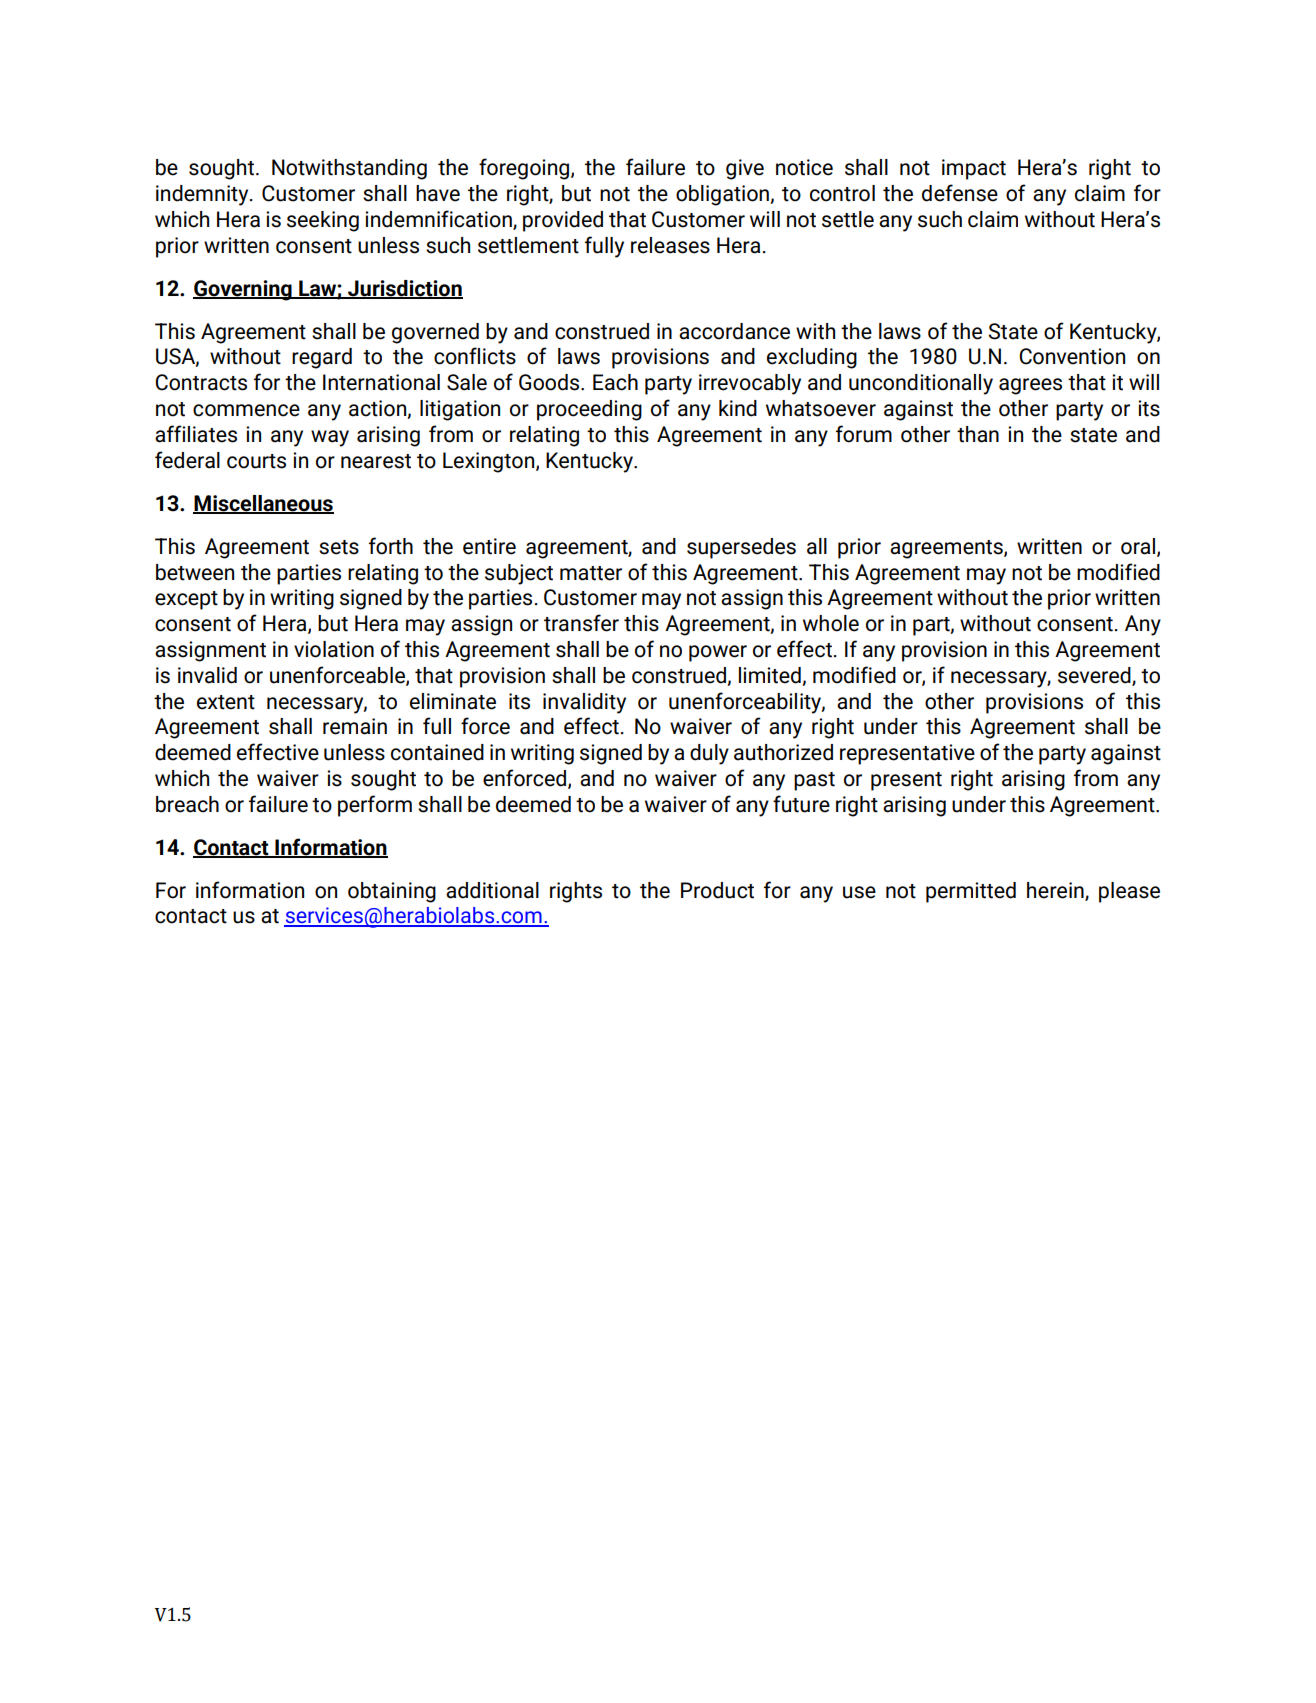  Describe the element at coordinates (718, 653) in the screenshot. I see `power` at that location.
